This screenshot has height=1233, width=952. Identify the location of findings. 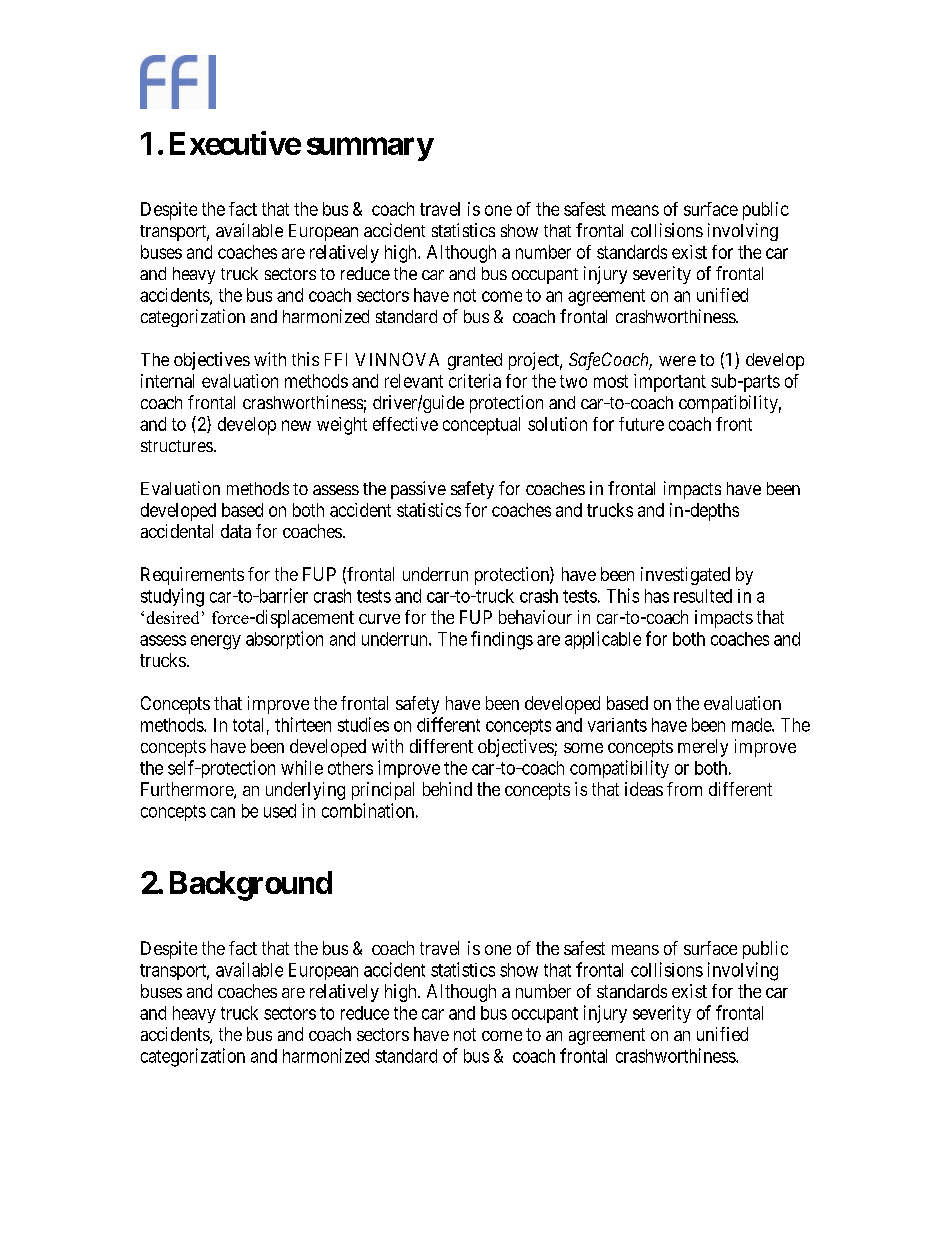
(502, 640).
